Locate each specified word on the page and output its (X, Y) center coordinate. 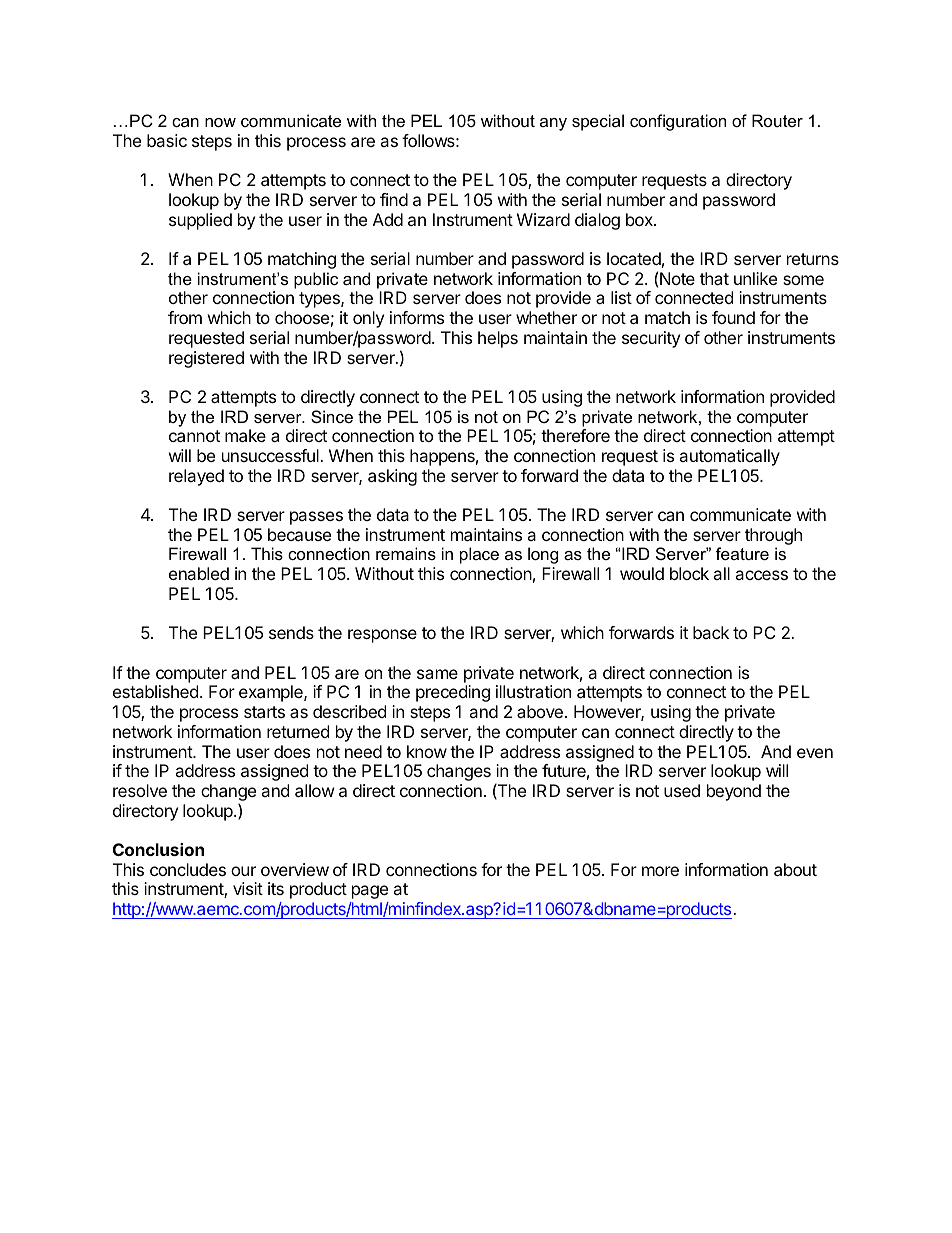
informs (417, 317)
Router (777, 120)
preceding (453, 693)
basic (167, 140)
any (553, 124)
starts (264, 712)
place (479, 555)
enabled (199, 573)
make (245, 435)
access (761, 575)
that (714, 278)
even (815, 753)
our (243, 871)
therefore (575, 435)
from (185, 317)
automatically (729, 457)
